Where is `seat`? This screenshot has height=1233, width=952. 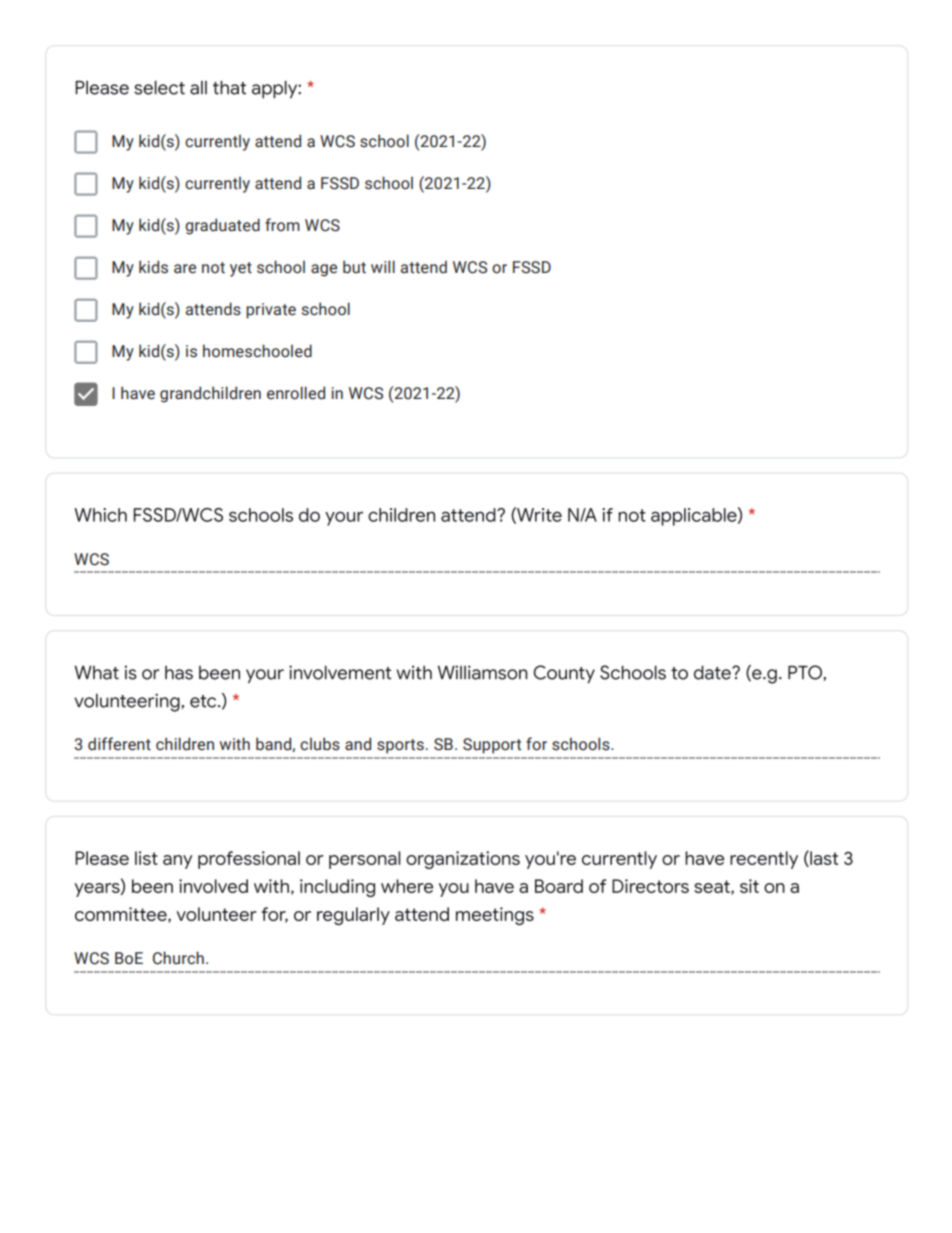 seat is located at coordinates (713, 887).
